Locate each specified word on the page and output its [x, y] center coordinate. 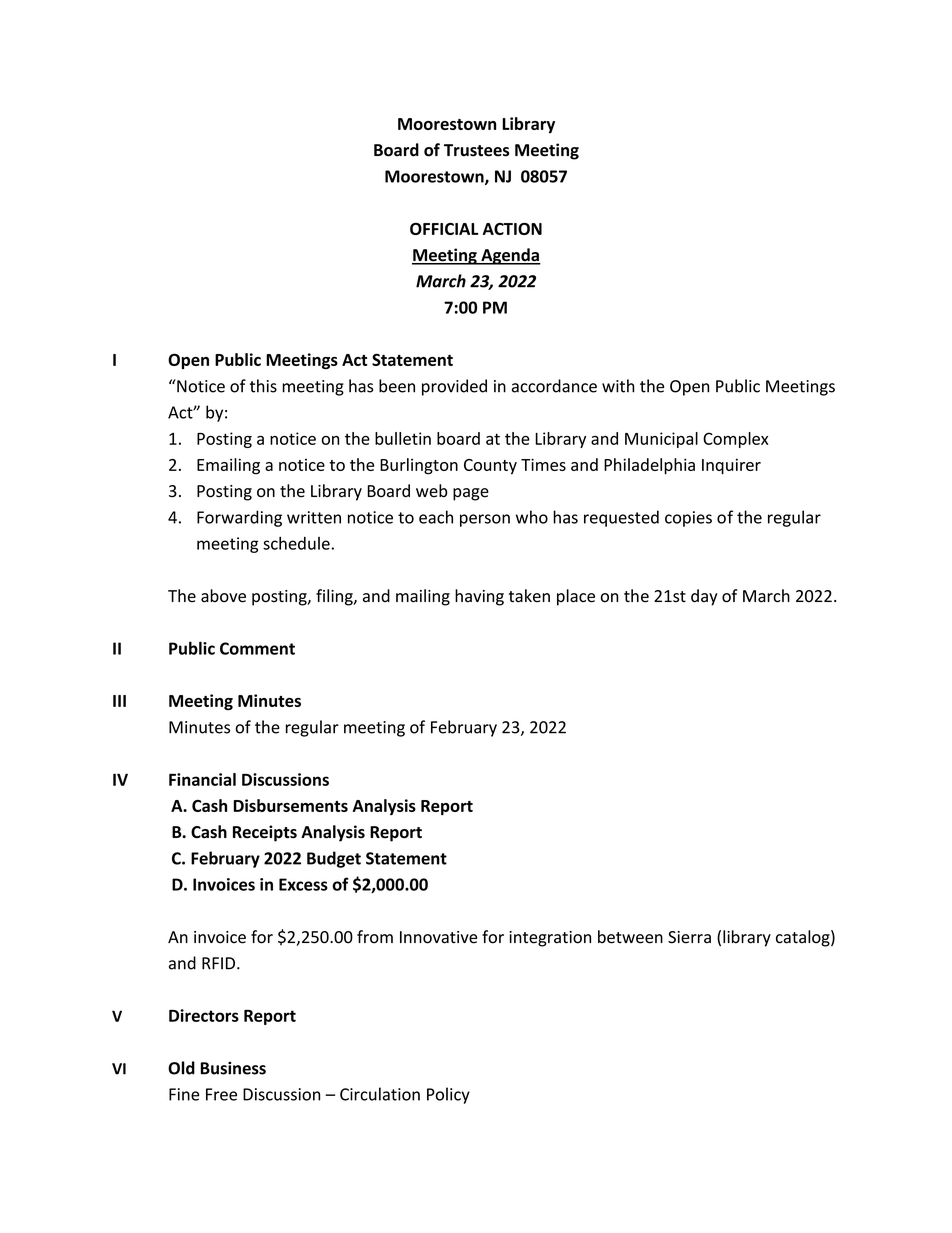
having [479, 597]
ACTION [512, 229]
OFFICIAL [444, 229]
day [704, 597]
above [223, 596]
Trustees [476, 150]
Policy [448, 1095]
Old [181, 1068]
